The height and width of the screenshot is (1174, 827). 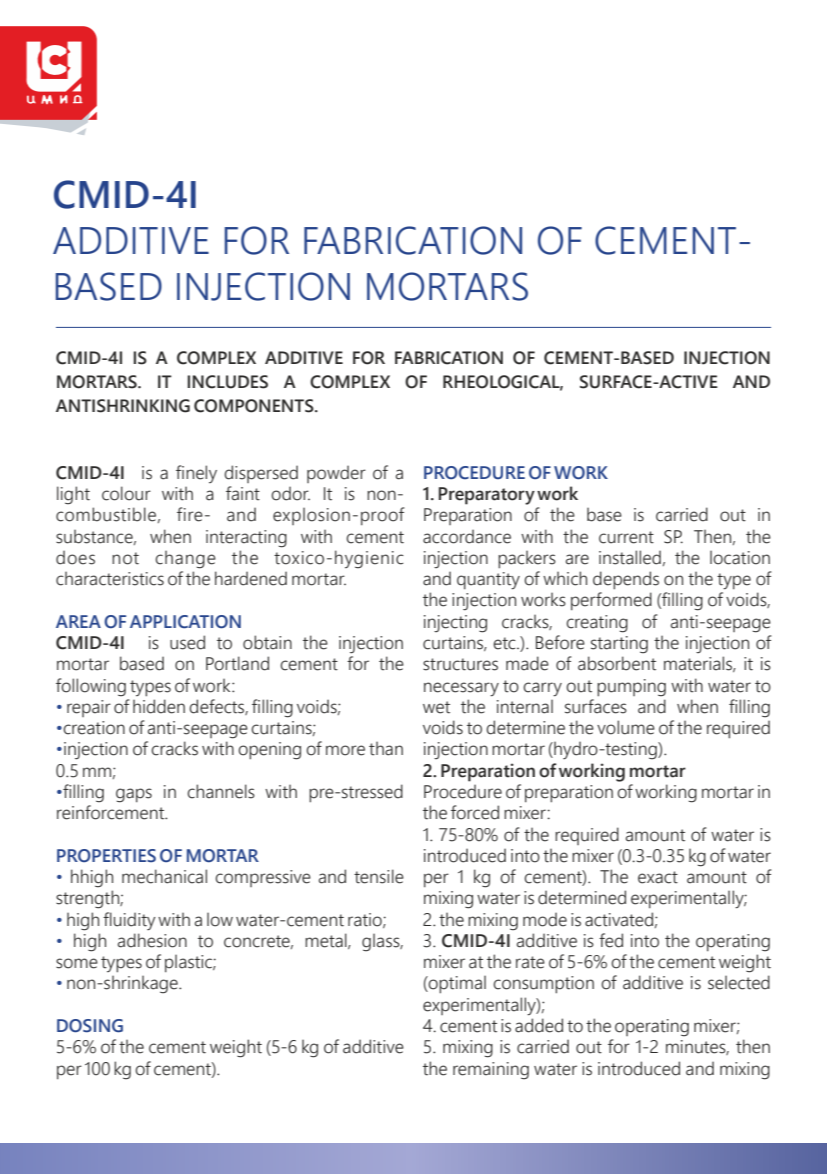 I want to click on remaining, so click(x=491, y=1071).
